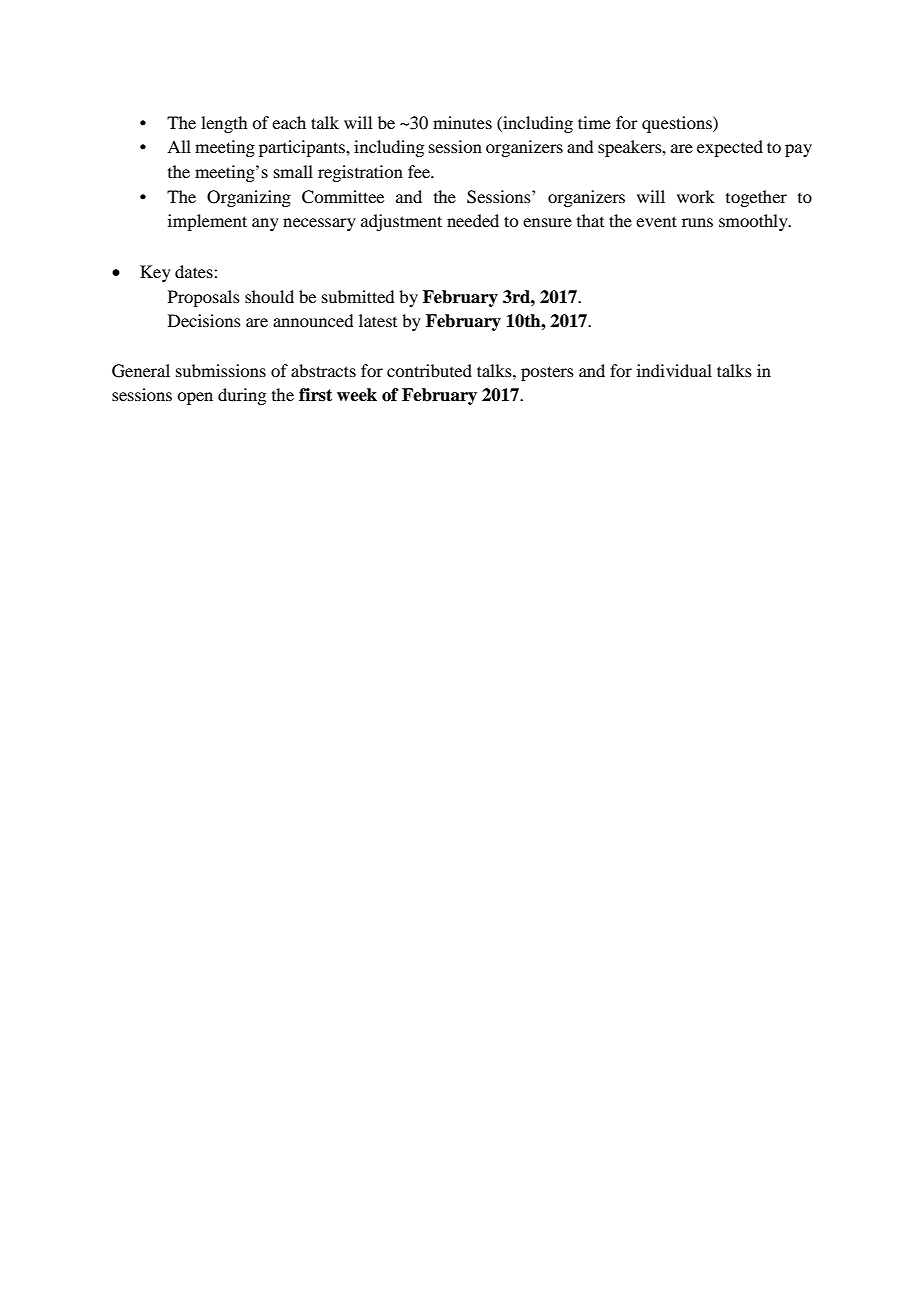 The height and width of the screenshot is (1308, 924). I want to click on minutes, so click(462, 122).
